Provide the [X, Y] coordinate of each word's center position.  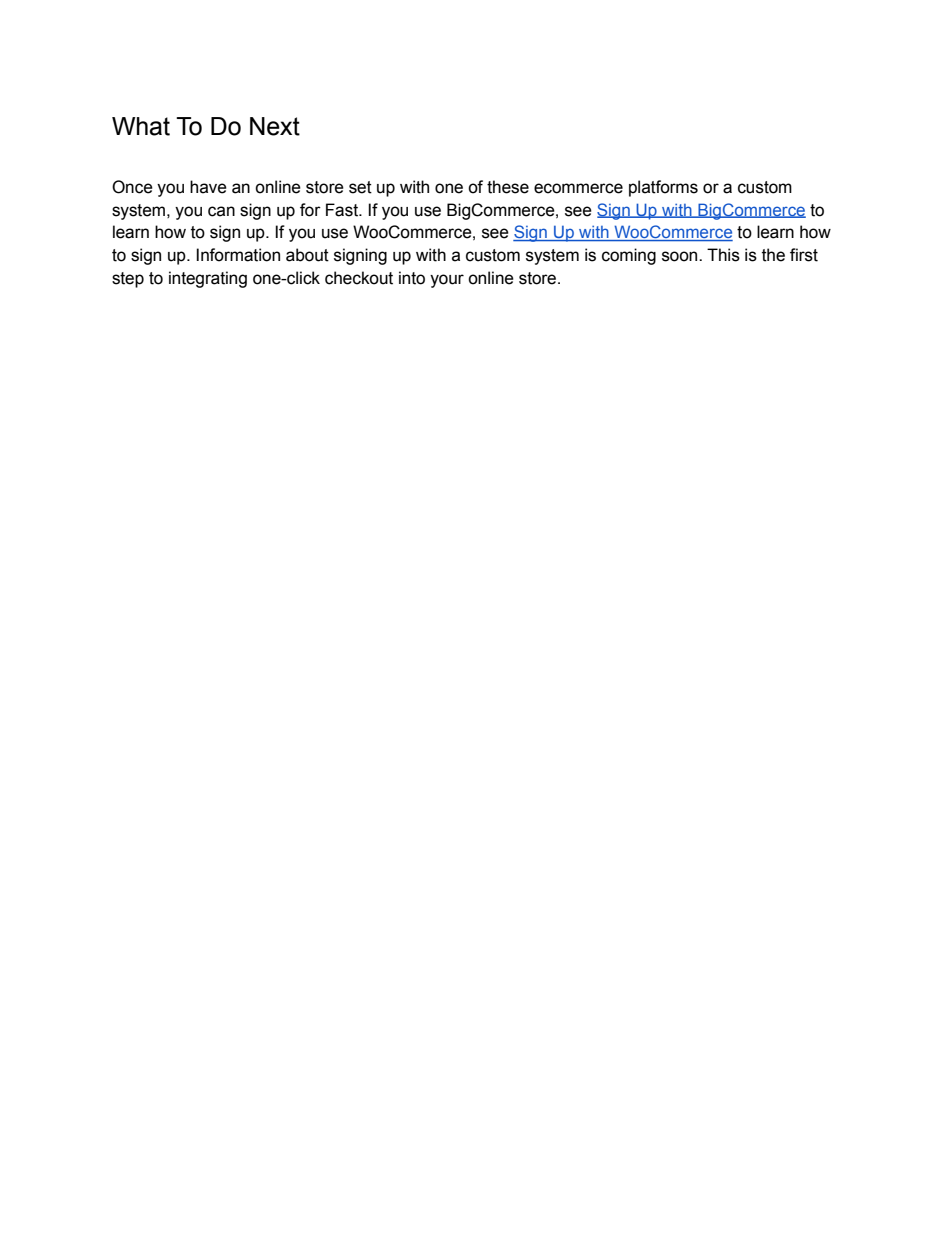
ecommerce [578, 188]
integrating [208, 279]
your [447, 281]
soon [681, 256]
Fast [343, 210]
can [221, 211]
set [360, 187]
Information [238, 255]
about [307, 255]
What [141, 126]
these [508, 187]
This [723, 255]
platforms [663, 188]
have [208, 187]
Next [275, 126]
